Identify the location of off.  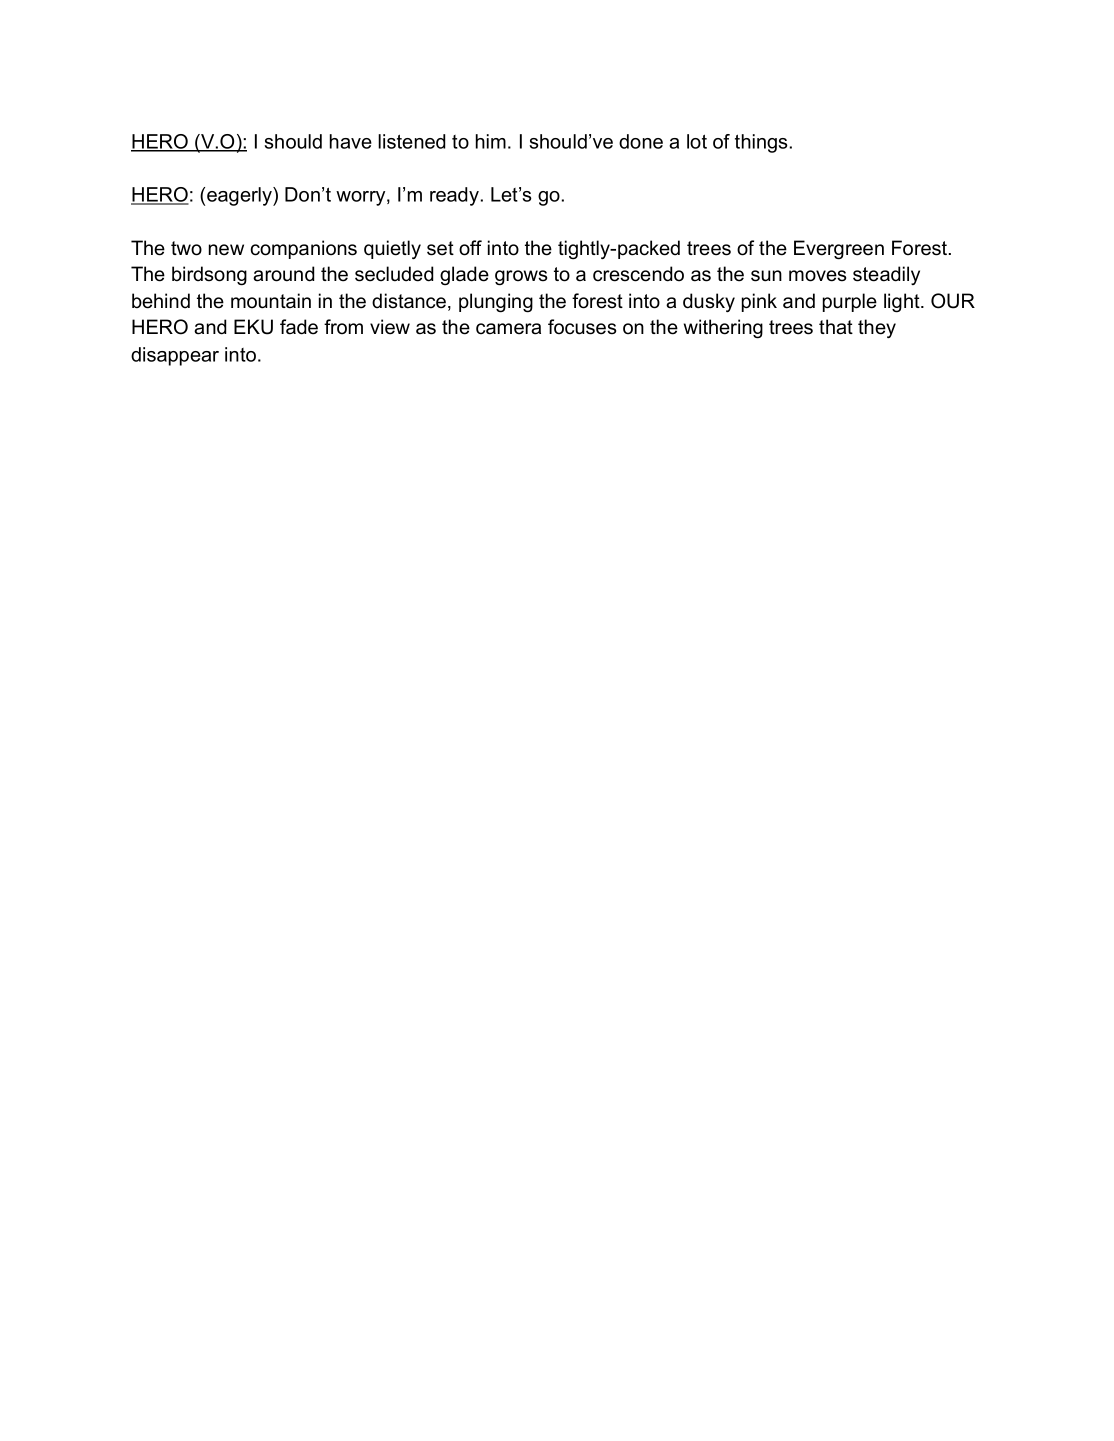
(470, 248).
